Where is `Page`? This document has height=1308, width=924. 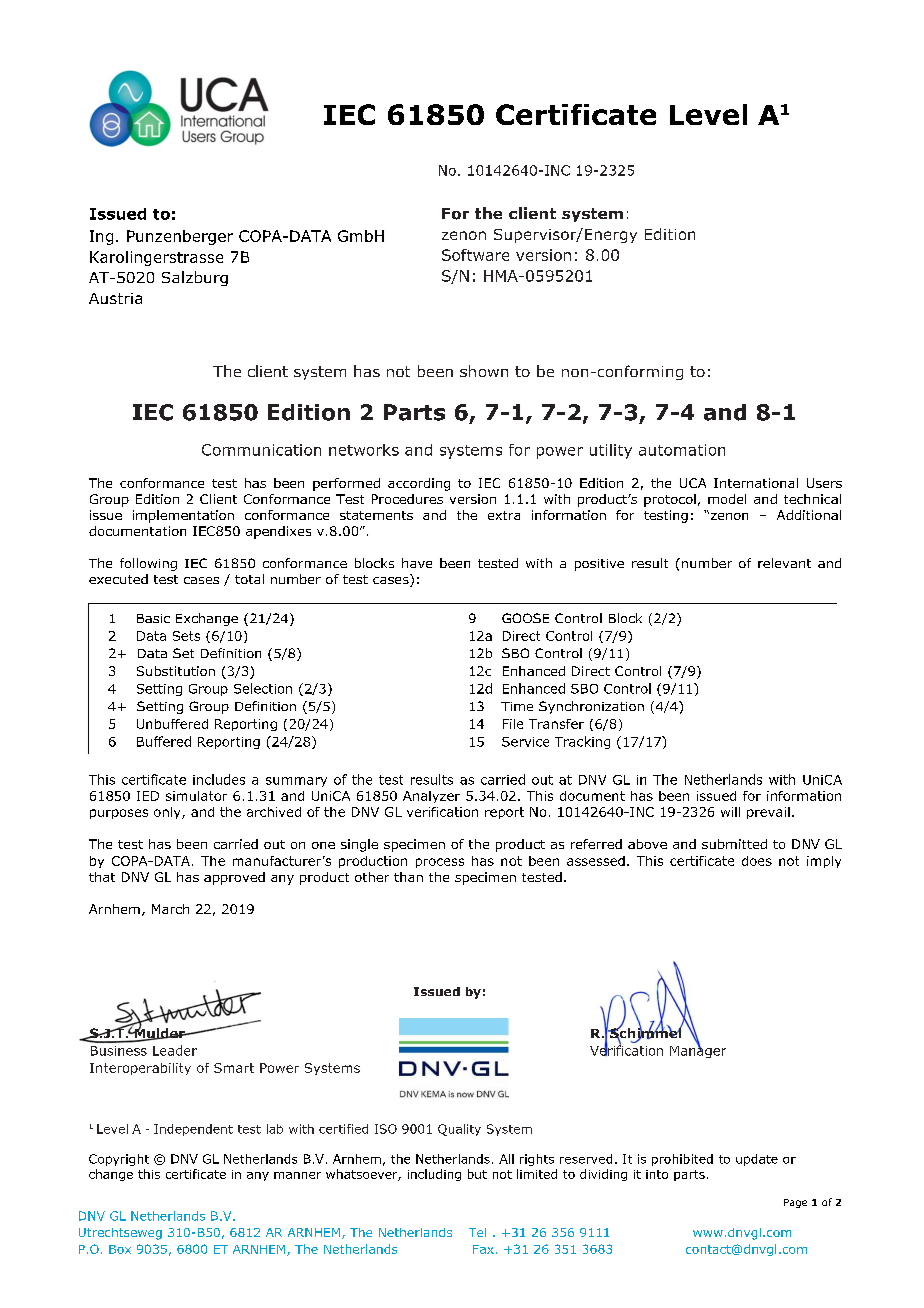
Page is located at coordinates (795, 1203).
